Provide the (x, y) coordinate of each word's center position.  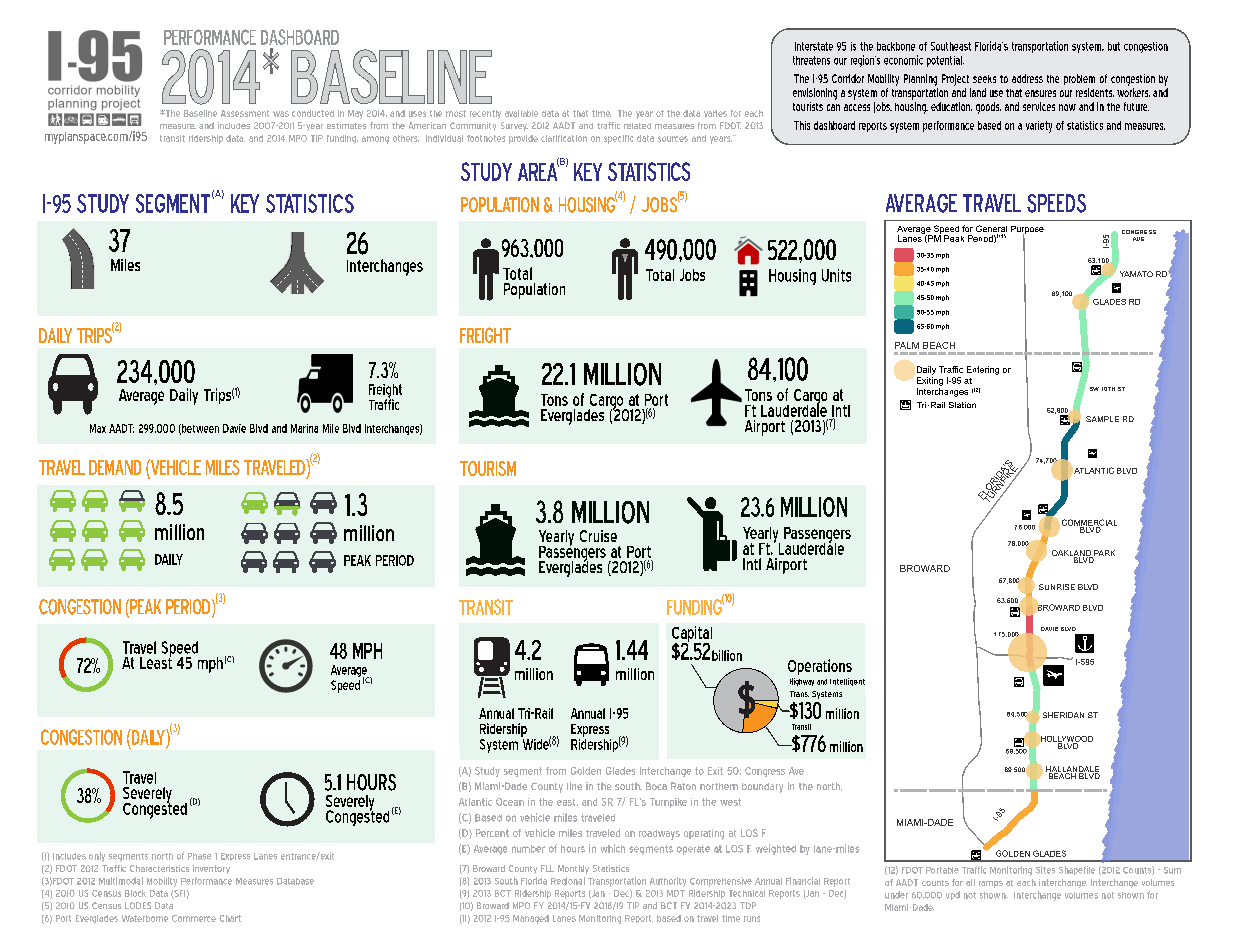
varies (715, 113)
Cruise (598, 536)
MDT (676, 893)
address (1027, 78)
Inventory (211, 869)
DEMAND (115, 467)
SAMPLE (1102, 419)
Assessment (245, 113)
